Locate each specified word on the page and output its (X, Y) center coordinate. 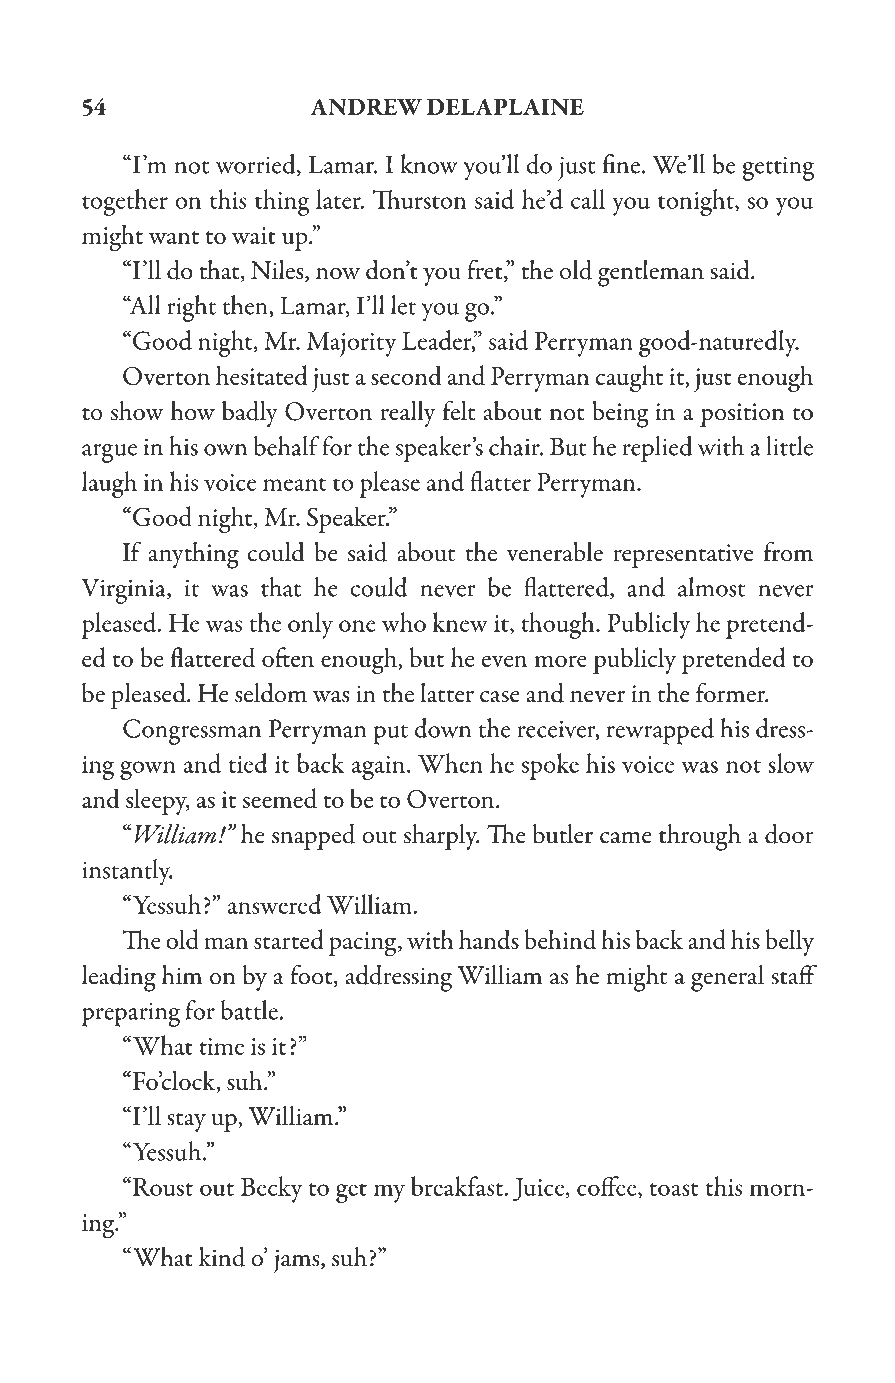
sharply (441, 837)
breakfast (458, 1186)
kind (222, 1257)
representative (683, 556)
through (700, 837)
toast (674, 1189)
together (125, 202)
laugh (109, 484)
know (429, 164)
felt (459, 410)
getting (778, 168)
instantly (127, 872)
